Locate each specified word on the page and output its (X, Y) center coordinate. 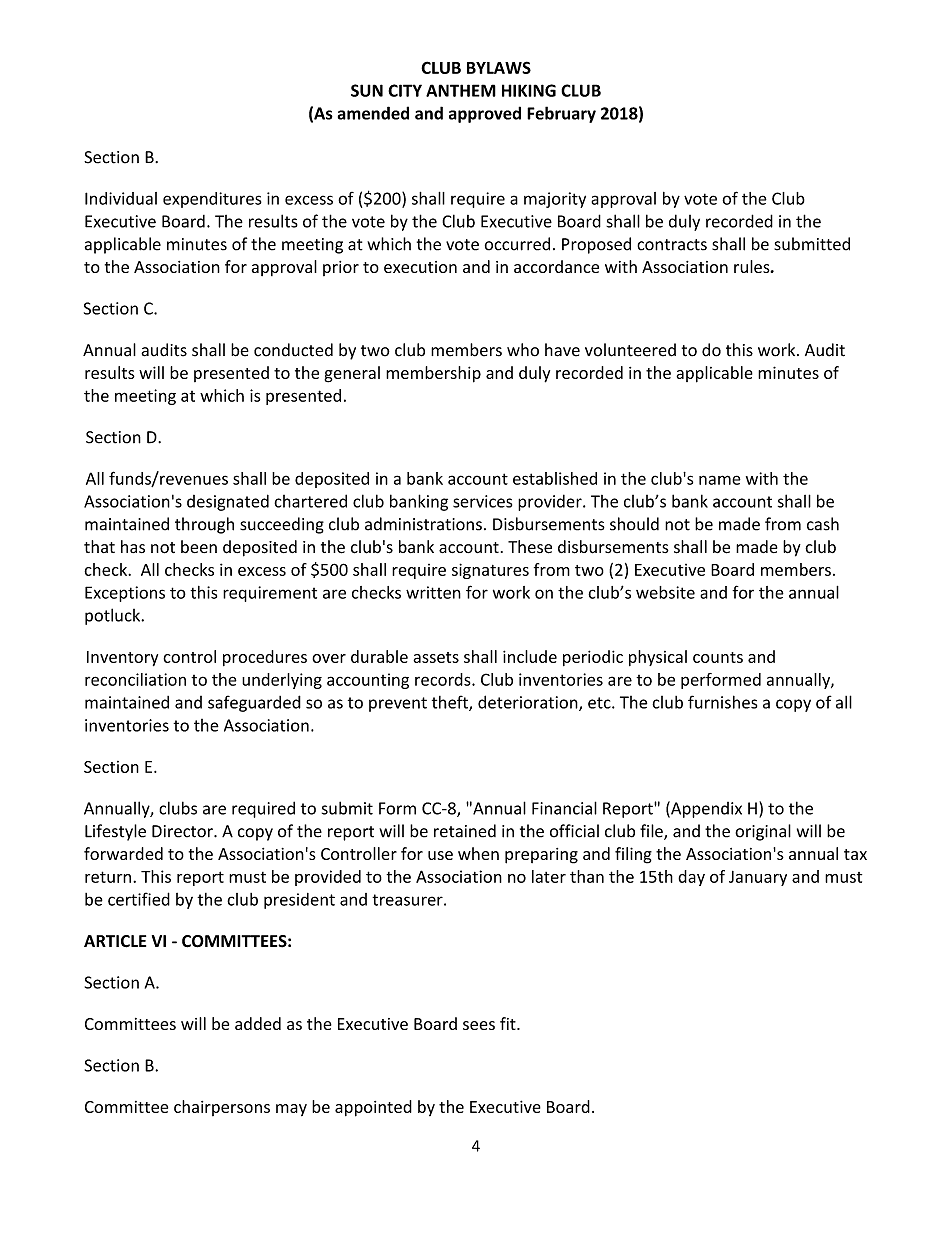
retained (465, 831)
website (665, 592)
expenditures (212, 200)
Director (183, 831)
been (199, 546)
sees (479, 1025)
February (561, 114)
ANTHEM (461, 90)
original (763, 832)
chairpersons (222, 1108)
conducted (293, 350)
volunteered (630, 350)
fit (509, 1023)
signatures (490, 571)
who (523, 350)
